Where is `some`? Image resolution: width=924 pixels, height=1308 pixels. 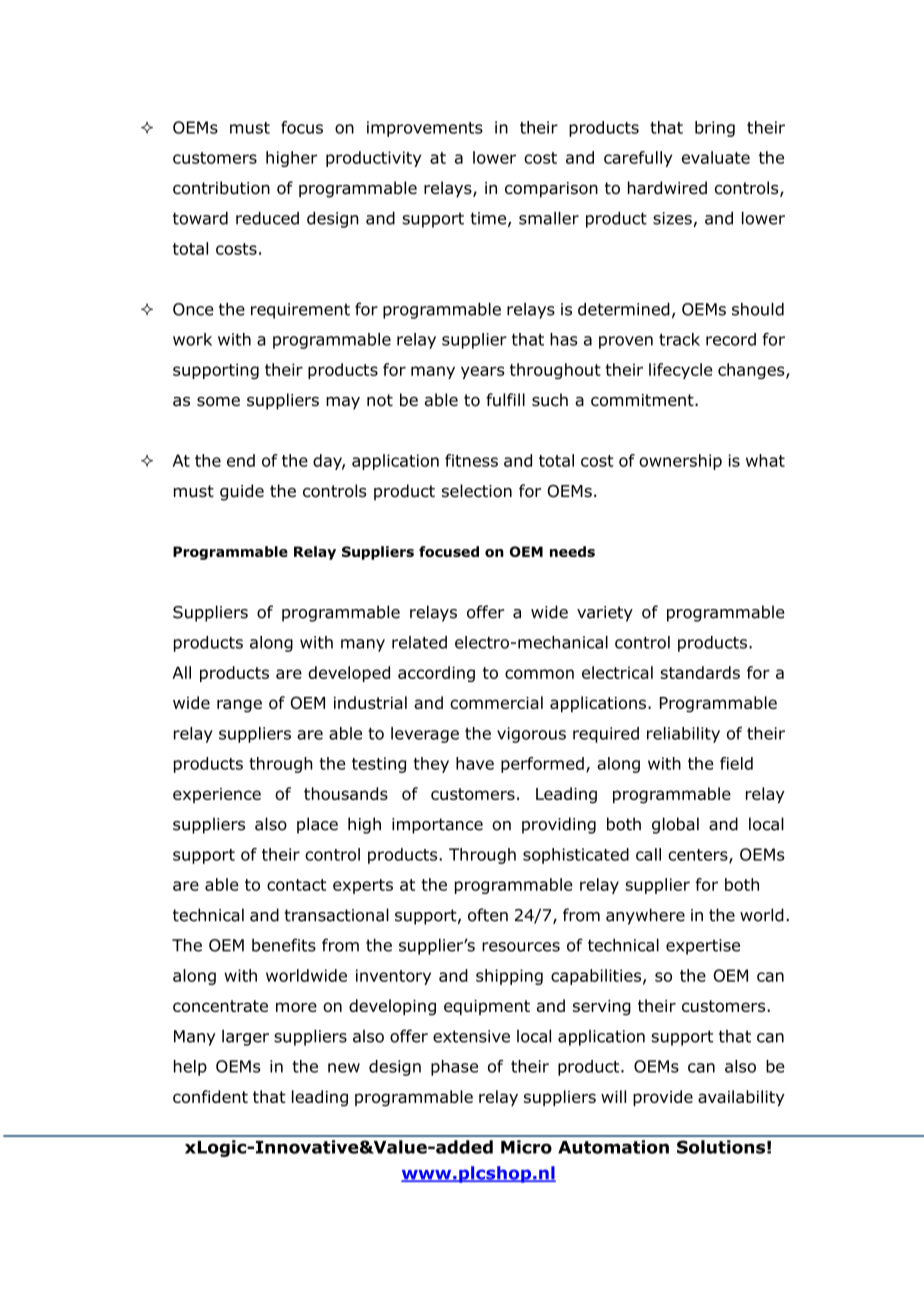
some is located at coordinates (218, 402).
